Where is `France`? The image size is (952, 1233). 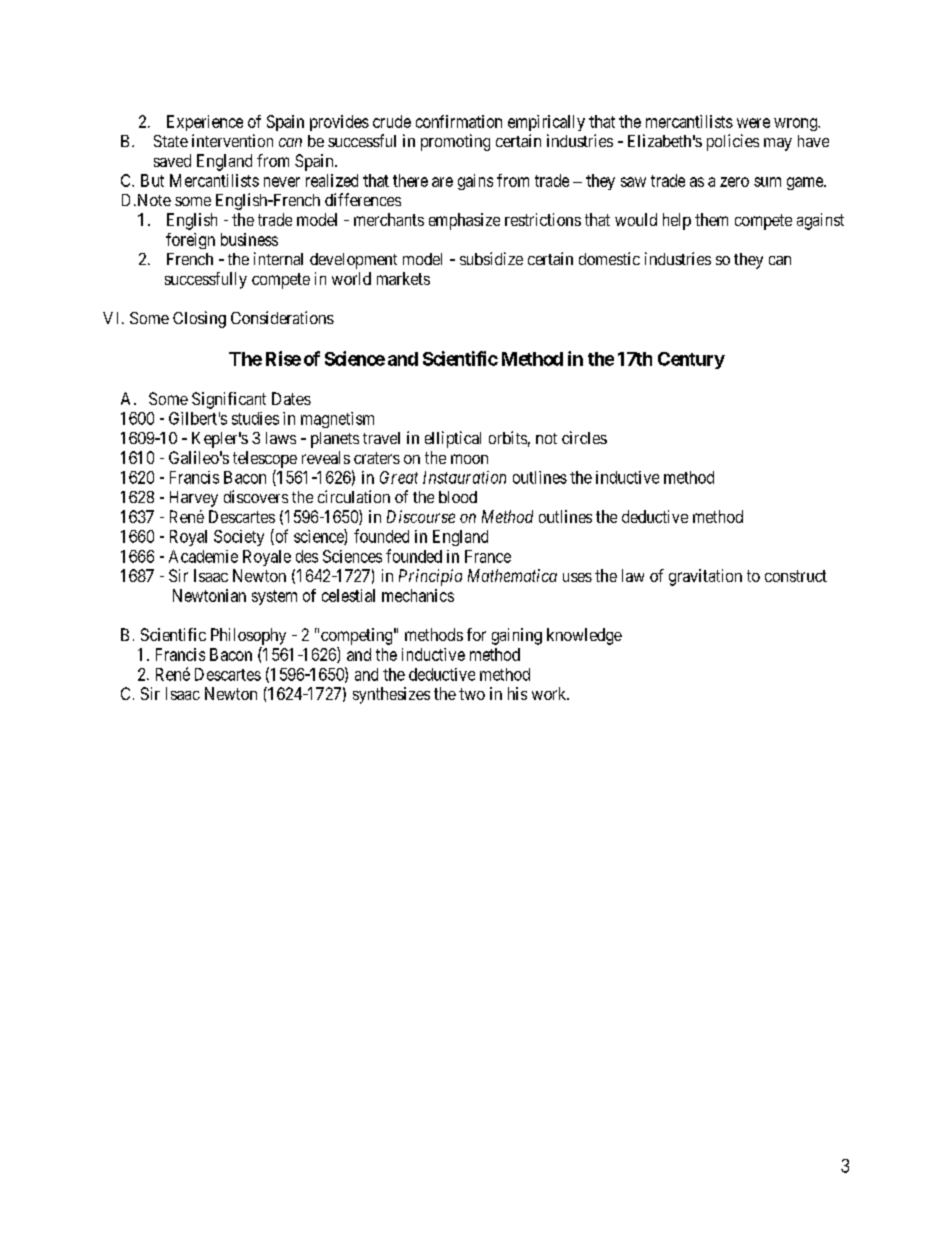
France is located at coordinates (488, 556).
